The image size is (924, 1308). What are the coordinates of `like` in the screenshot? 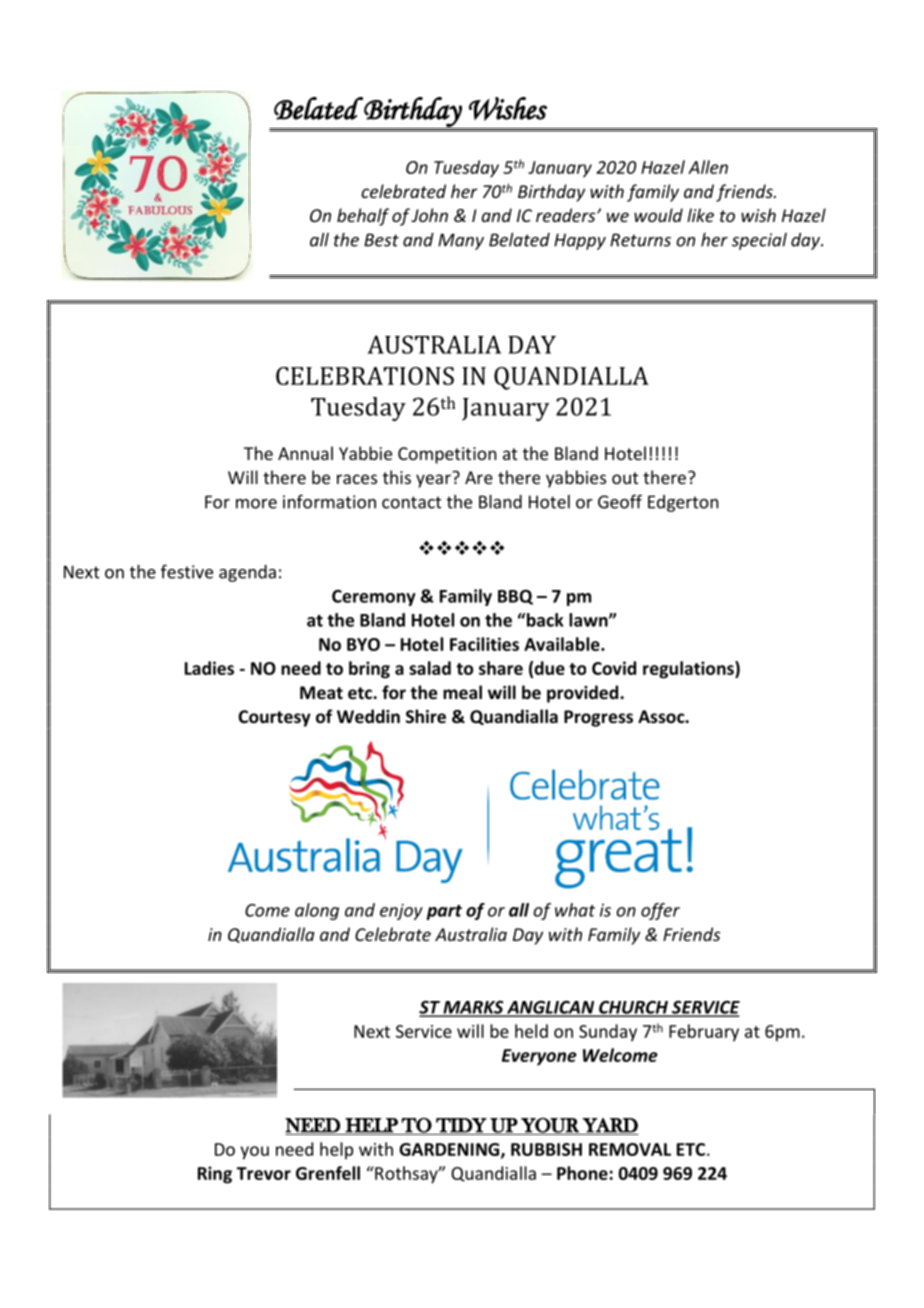 It's located at (700, 215).
